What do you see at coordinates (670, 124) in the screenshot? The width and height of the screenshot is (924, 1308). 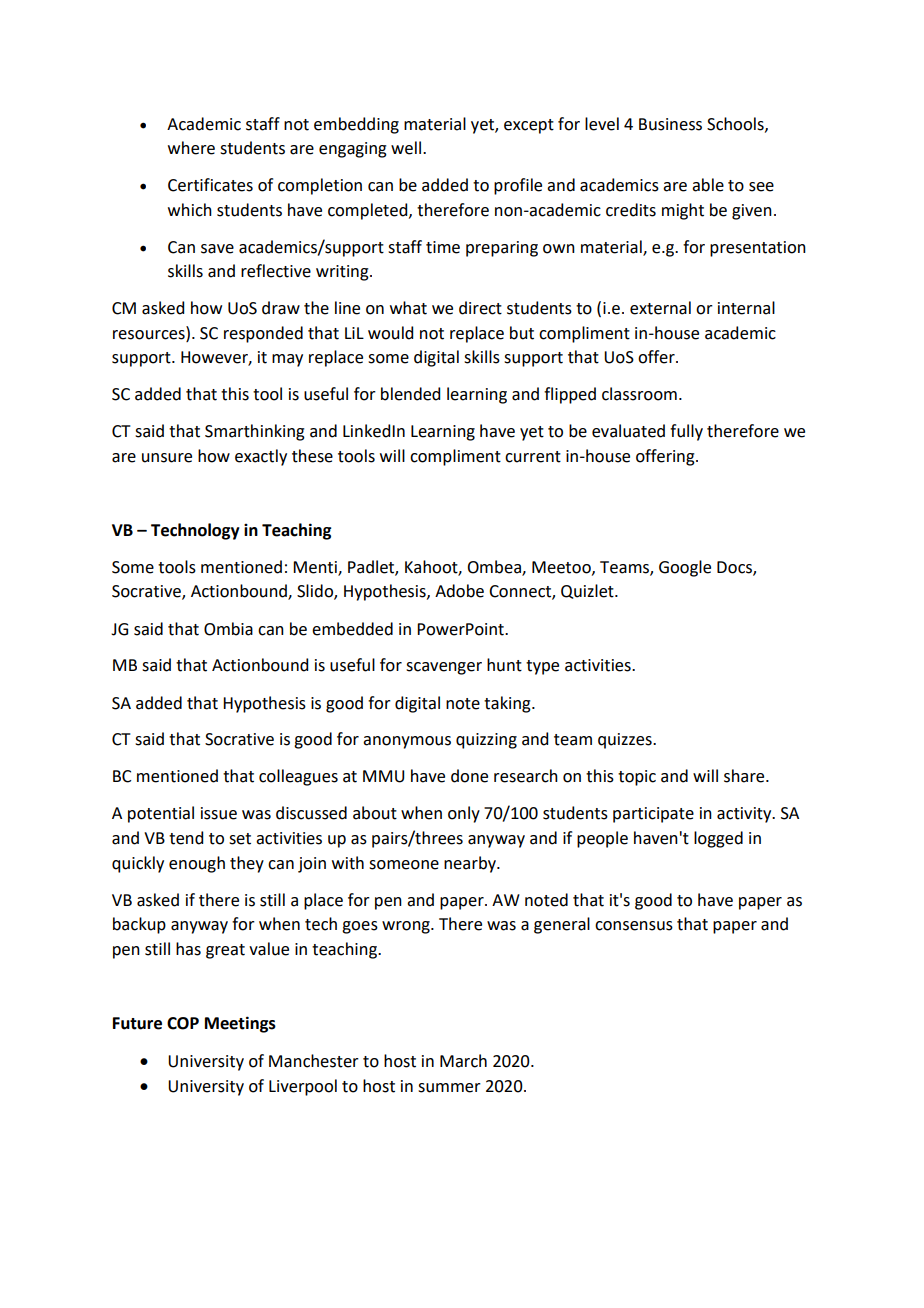 I see `Business` at bounding box center [670, 124].
